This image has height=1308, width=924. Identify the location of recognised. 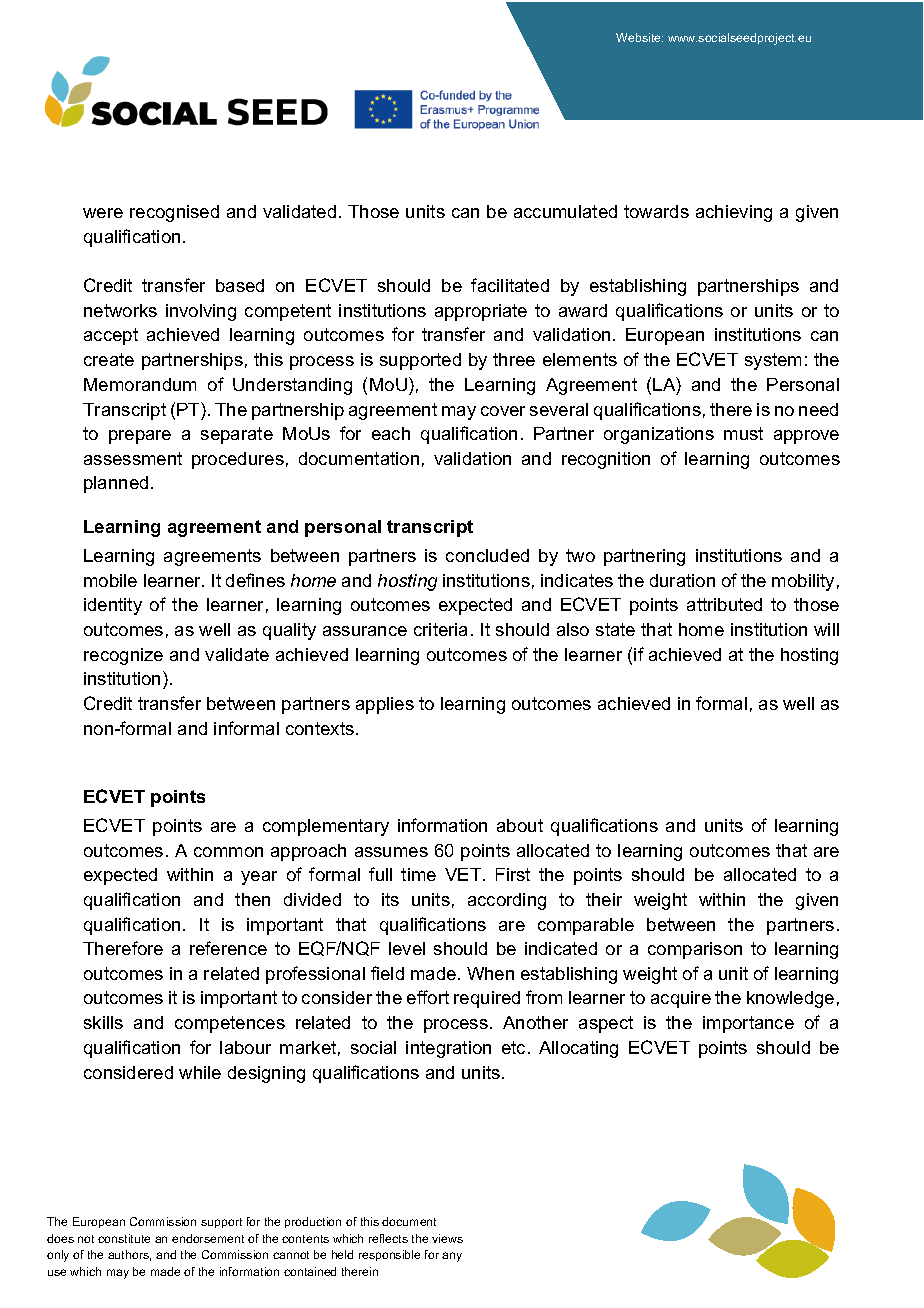
(174, 213).
